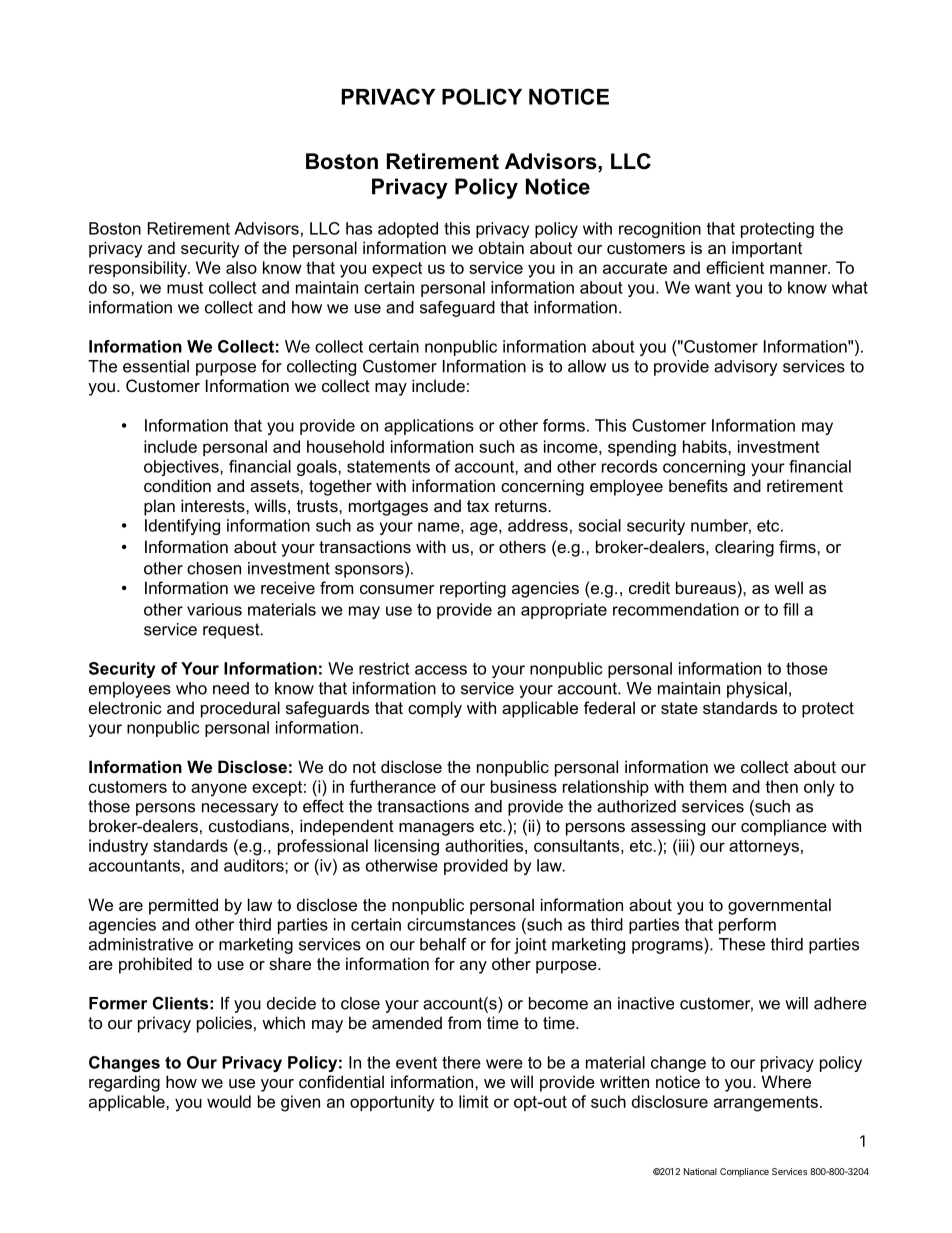 This page has width=952, height=1233. What do you see at coordinates (501, 247) in the page?
I see `obtain` at bounding box center [501, 247].
